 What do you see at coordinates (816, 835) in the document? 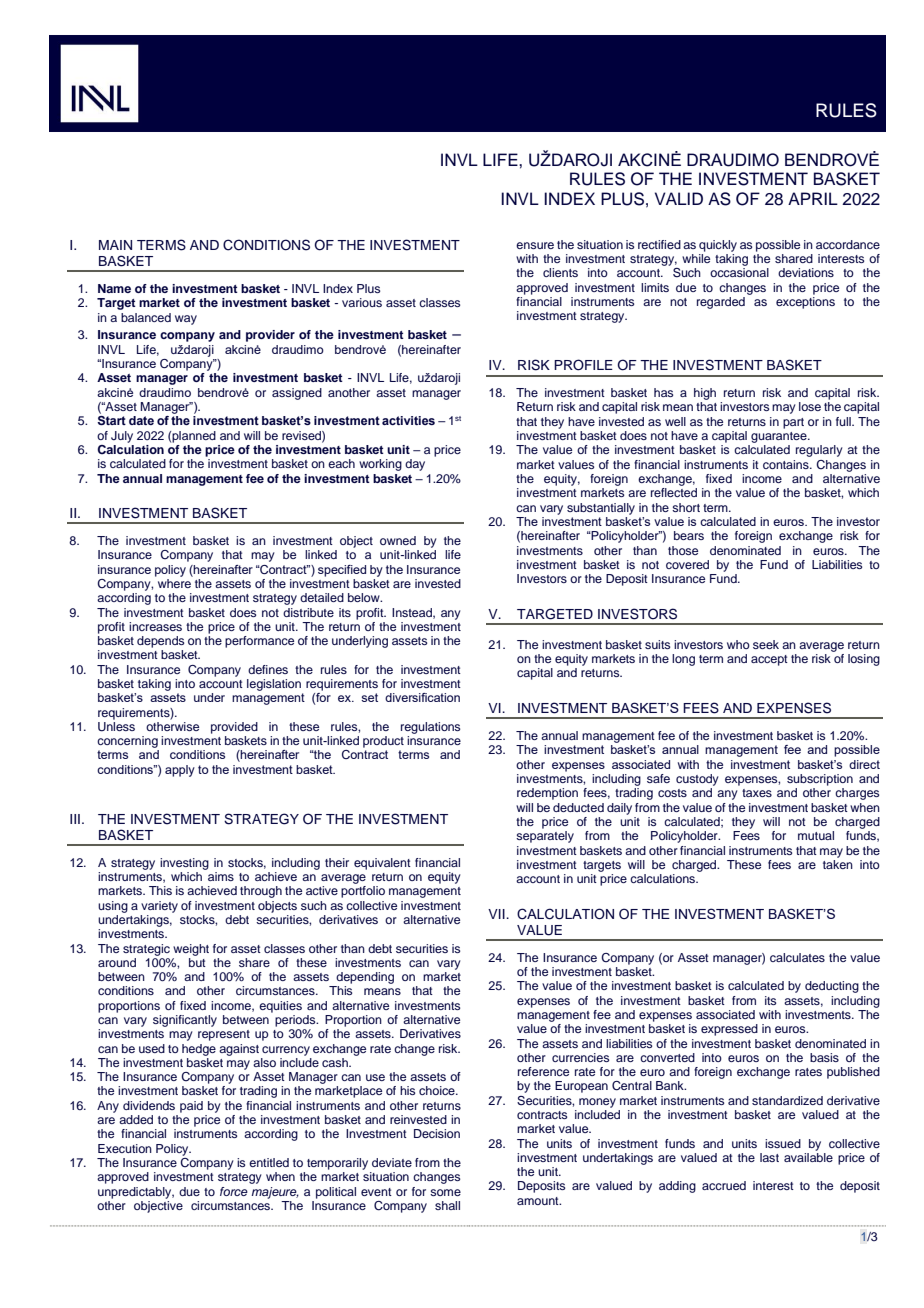
I see `mutual` at bounding box center [816, 835].
